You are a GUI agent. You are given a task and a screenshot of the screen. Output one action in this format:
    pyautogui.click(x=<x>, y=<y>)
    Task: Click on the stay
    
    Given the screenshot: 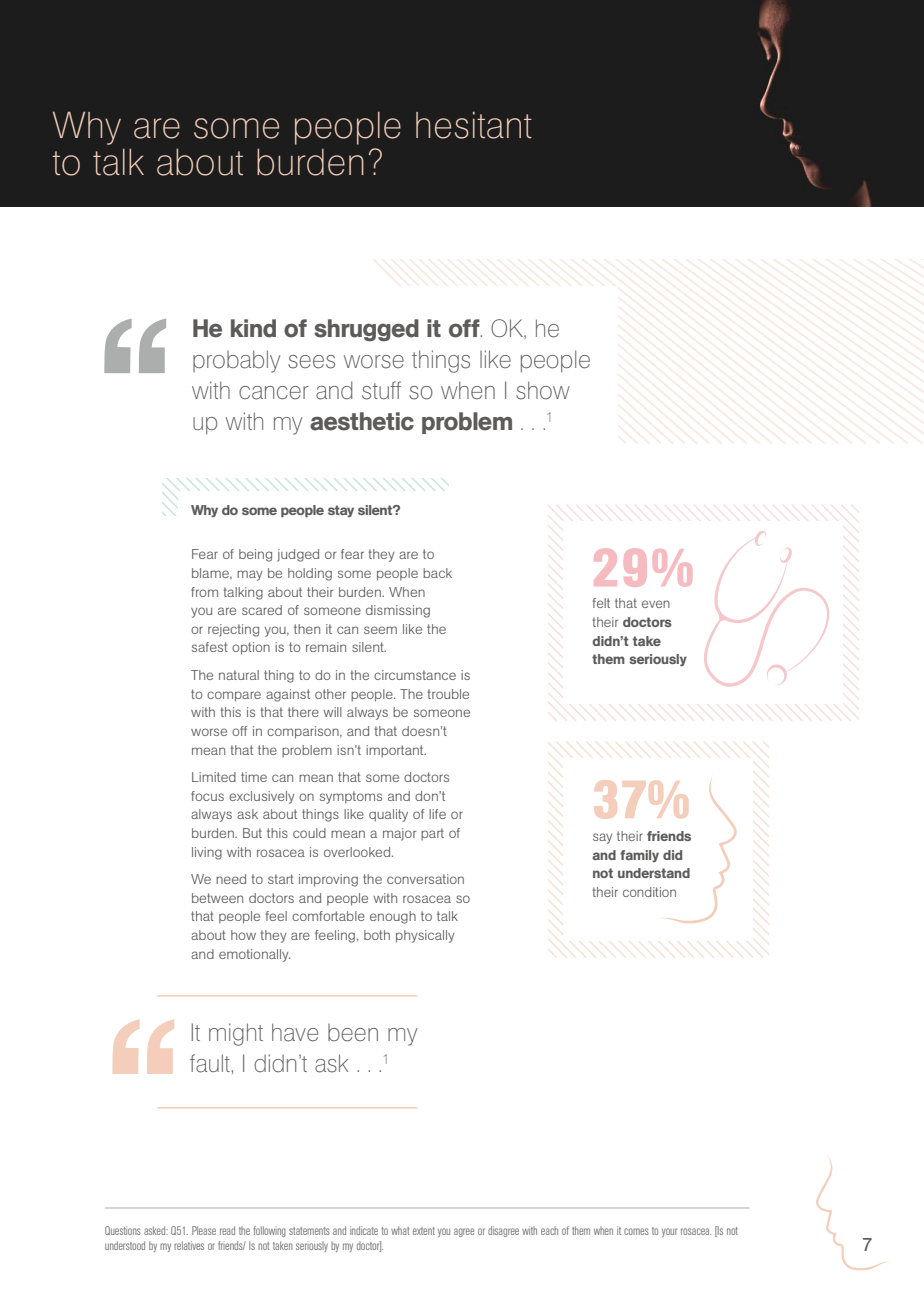 What is the action you would take?
    pyautogui.click(x=341, y=511)
